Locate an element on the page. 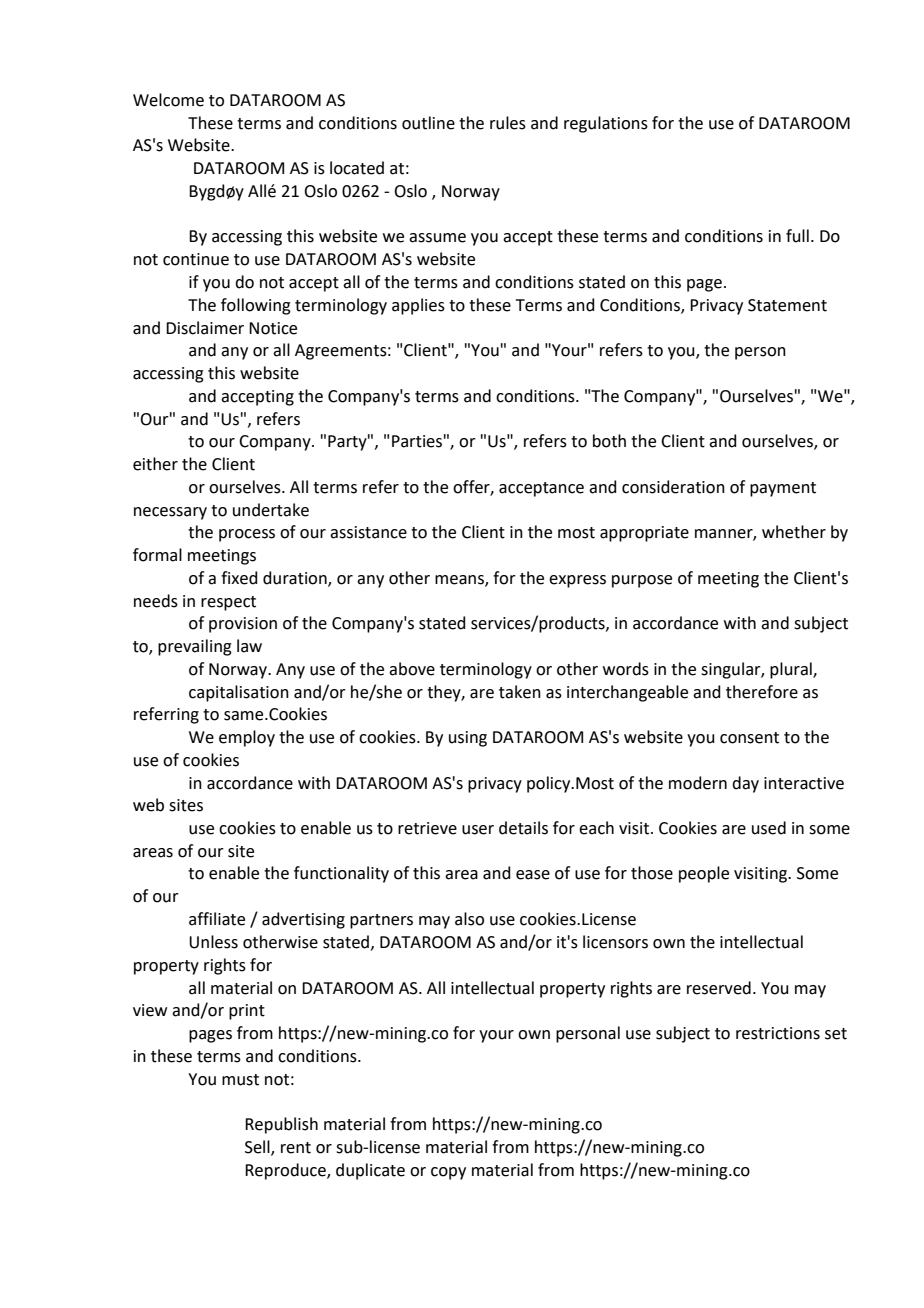 The height and width of the document is (1308, 924). taken is located at coordinates (520, 692).
